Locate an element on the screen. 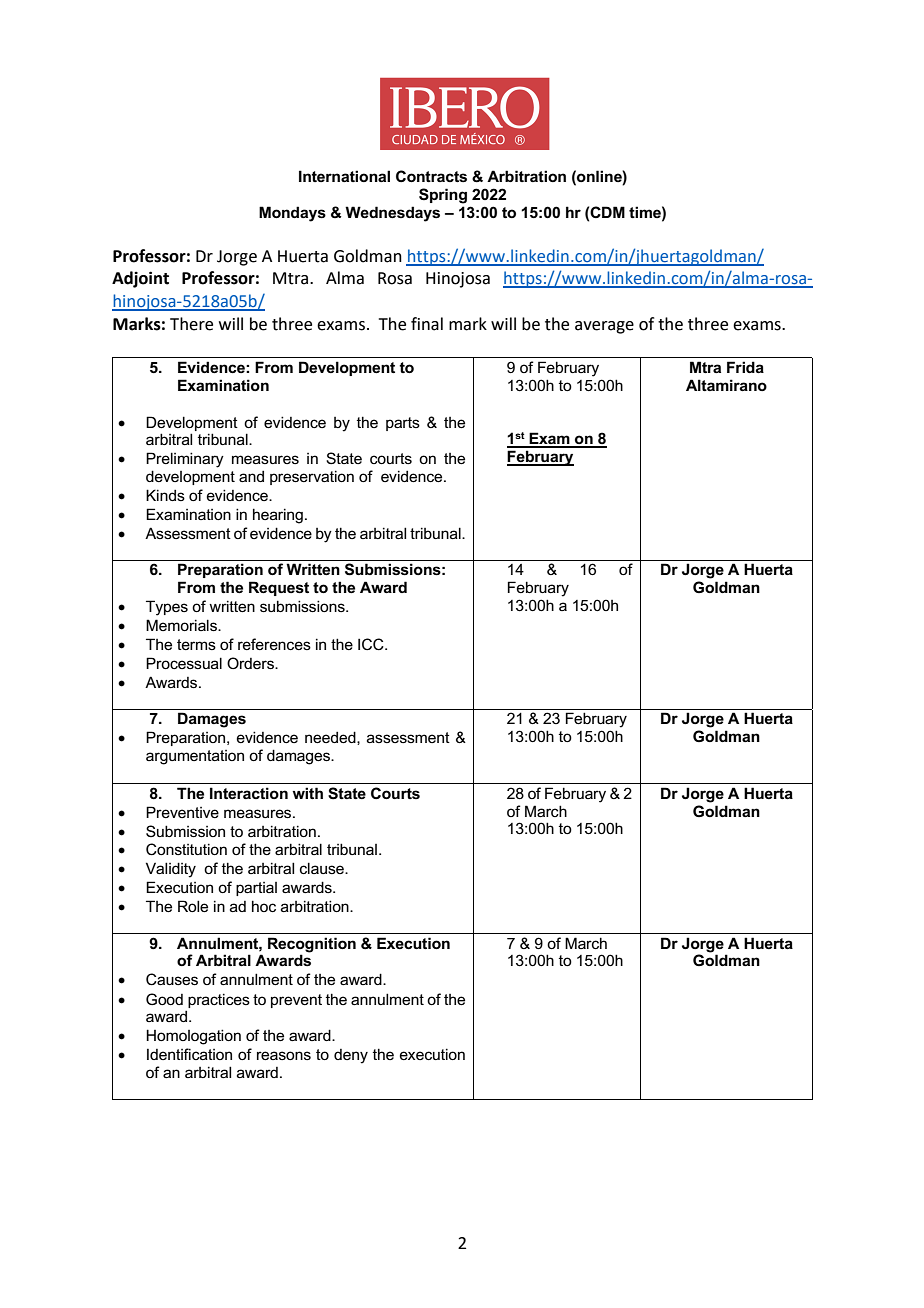 The height and width of the screenshot is (1308, 924). Mondays is located at coordinates (292, 214).
